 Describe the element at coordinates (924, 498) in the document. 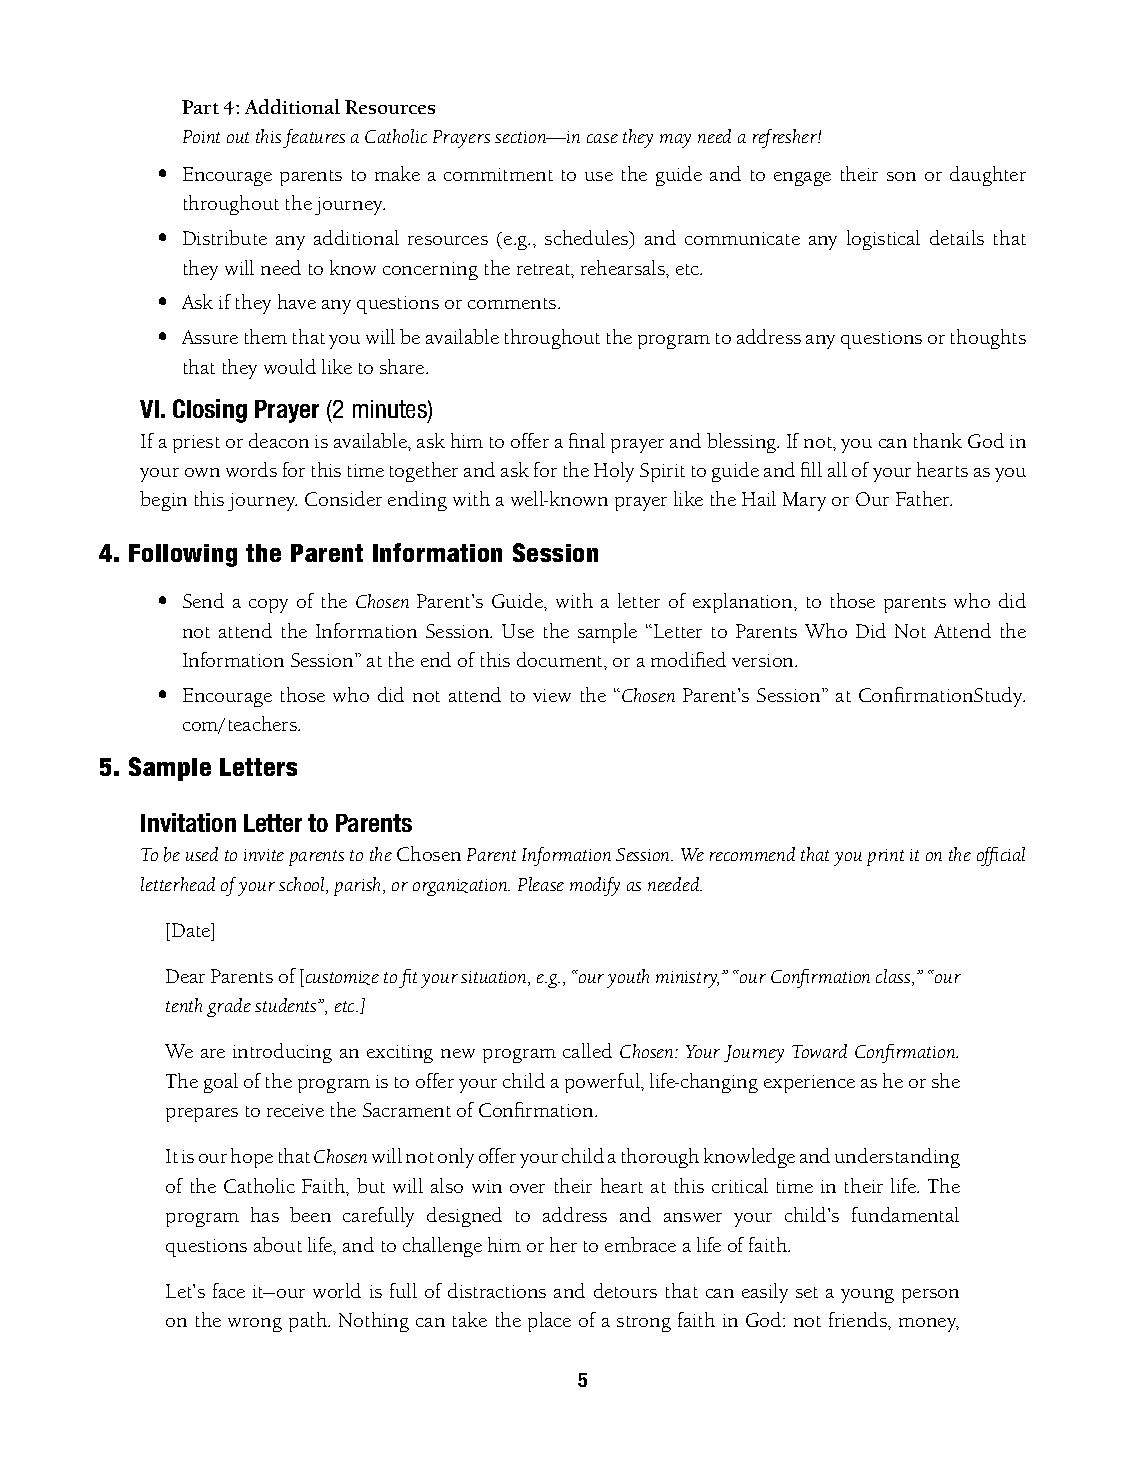

I see `Father` at that location.
